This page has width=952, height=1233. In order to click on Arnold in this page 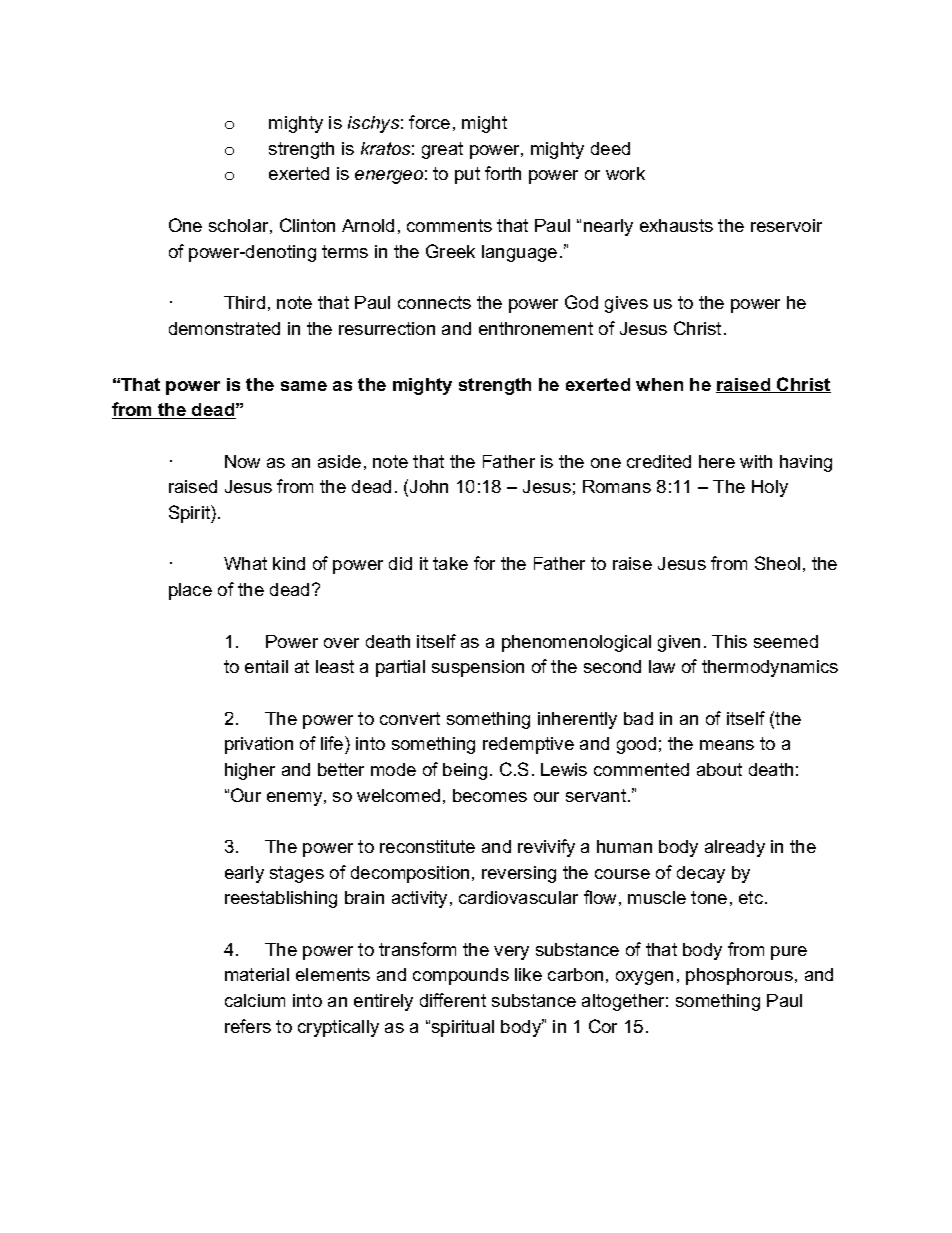, I will do `click(368, 225)`.
